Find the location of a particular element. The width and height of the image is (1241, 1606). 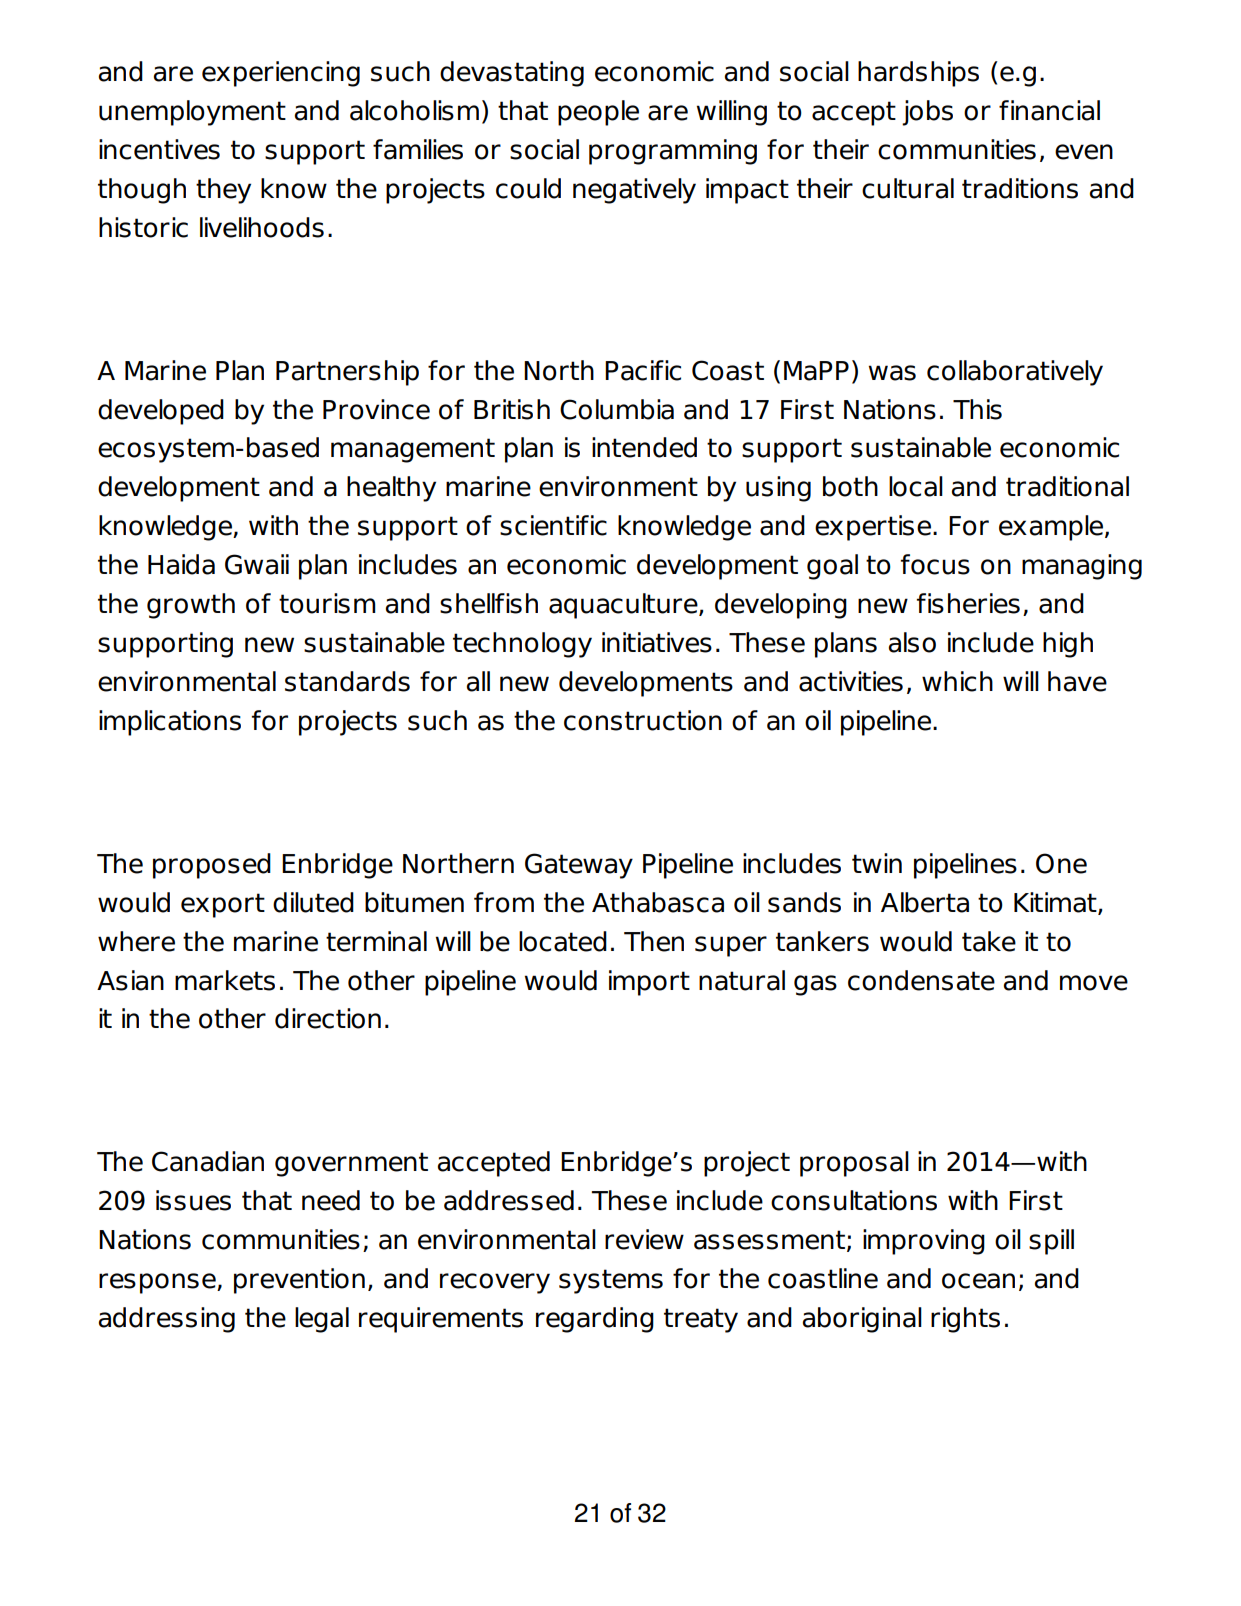

construction is located at coordinates (643, 720).
